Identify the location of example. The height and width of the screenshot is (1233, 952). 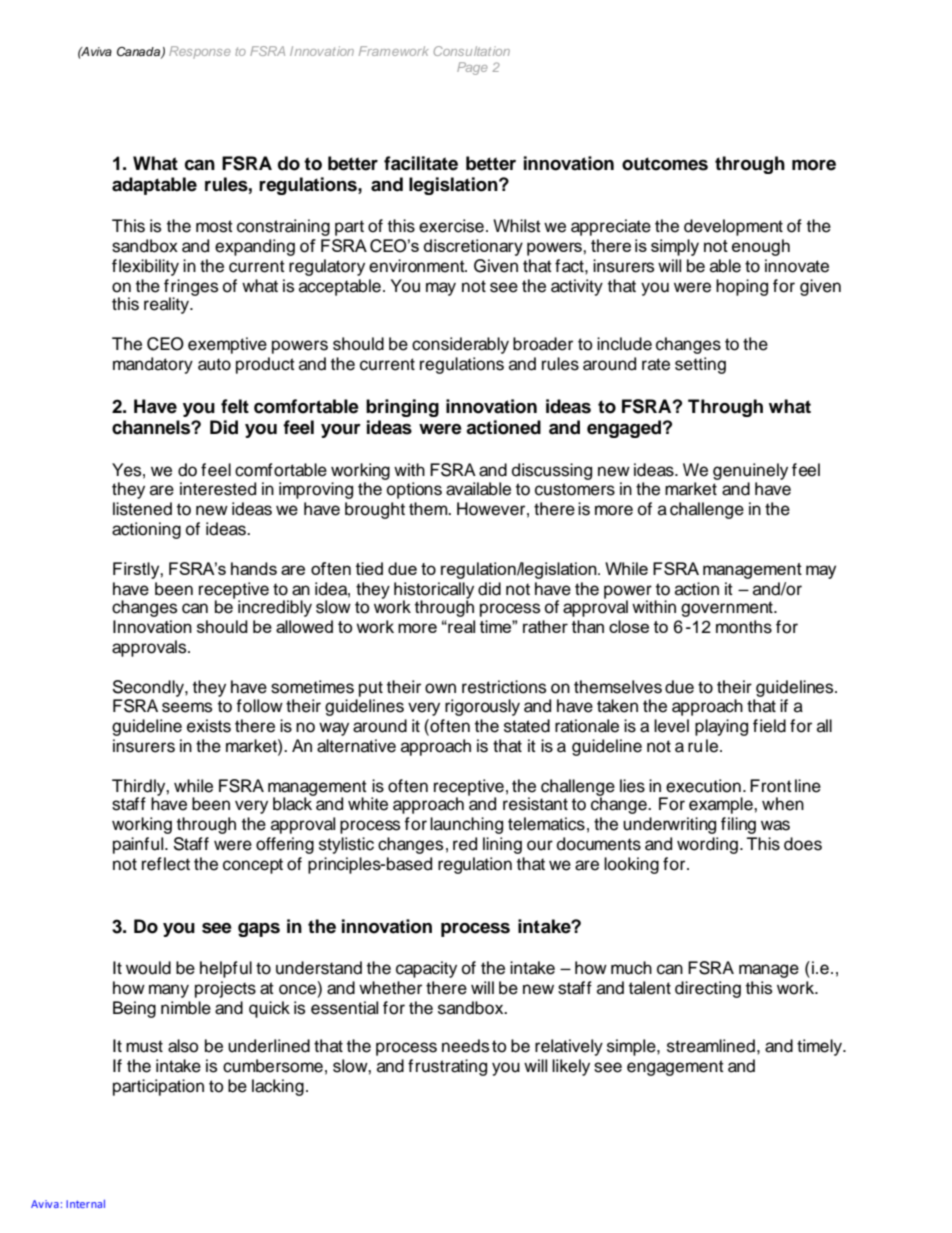
(722, 805).
